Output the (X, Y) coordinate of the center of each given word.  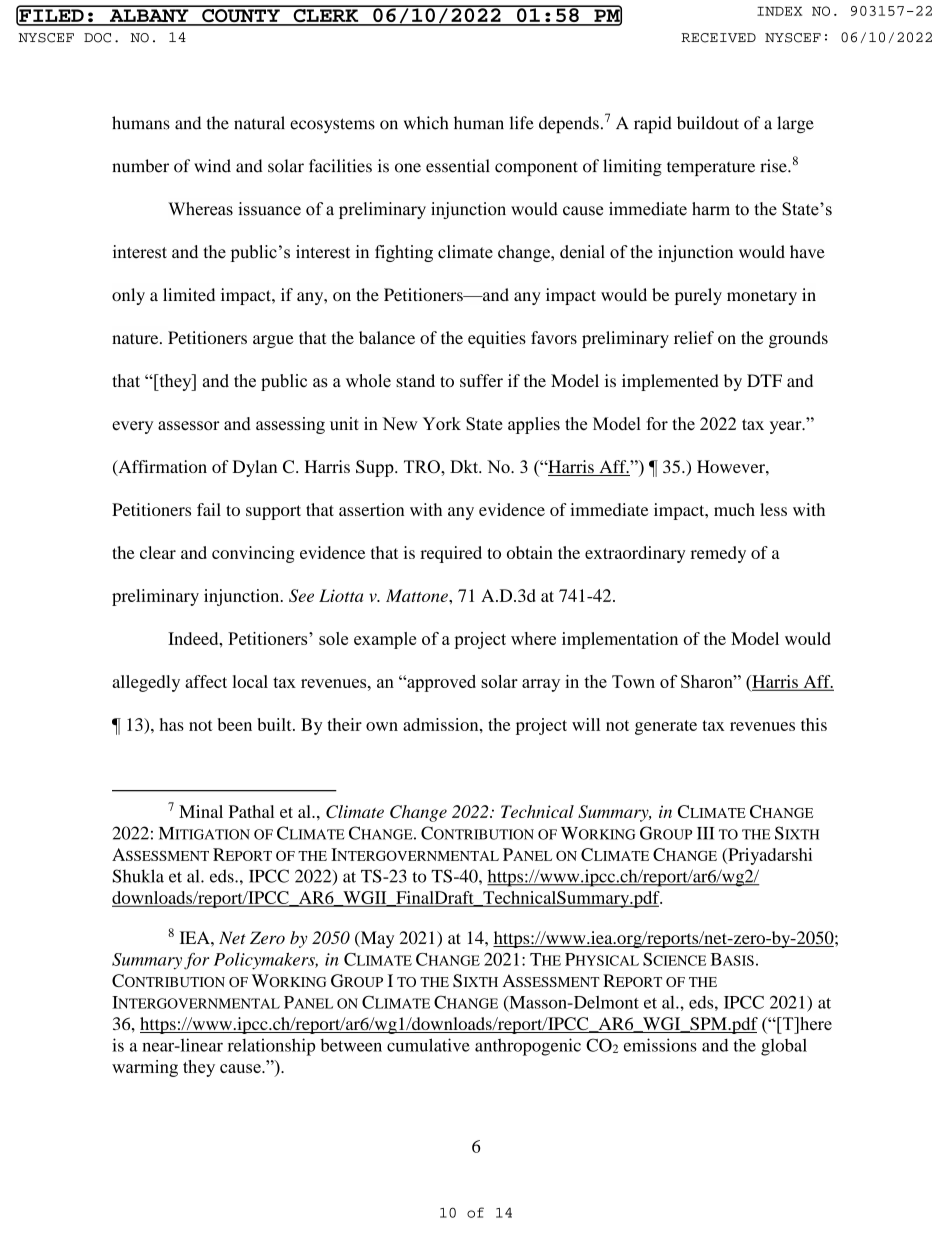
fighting (404, 253)
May (376, 939)
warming (145, 1068)
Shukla (138, 876)
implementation (620, 640)
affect (206, 681)
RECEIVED (718, 38)
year (787, 427)
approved (440, 683)
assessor (189, 425)
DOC (97, 38)
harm (711, 208)
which (426, 123)
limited (189, 294)
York (442, 424)
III (705, 833)
